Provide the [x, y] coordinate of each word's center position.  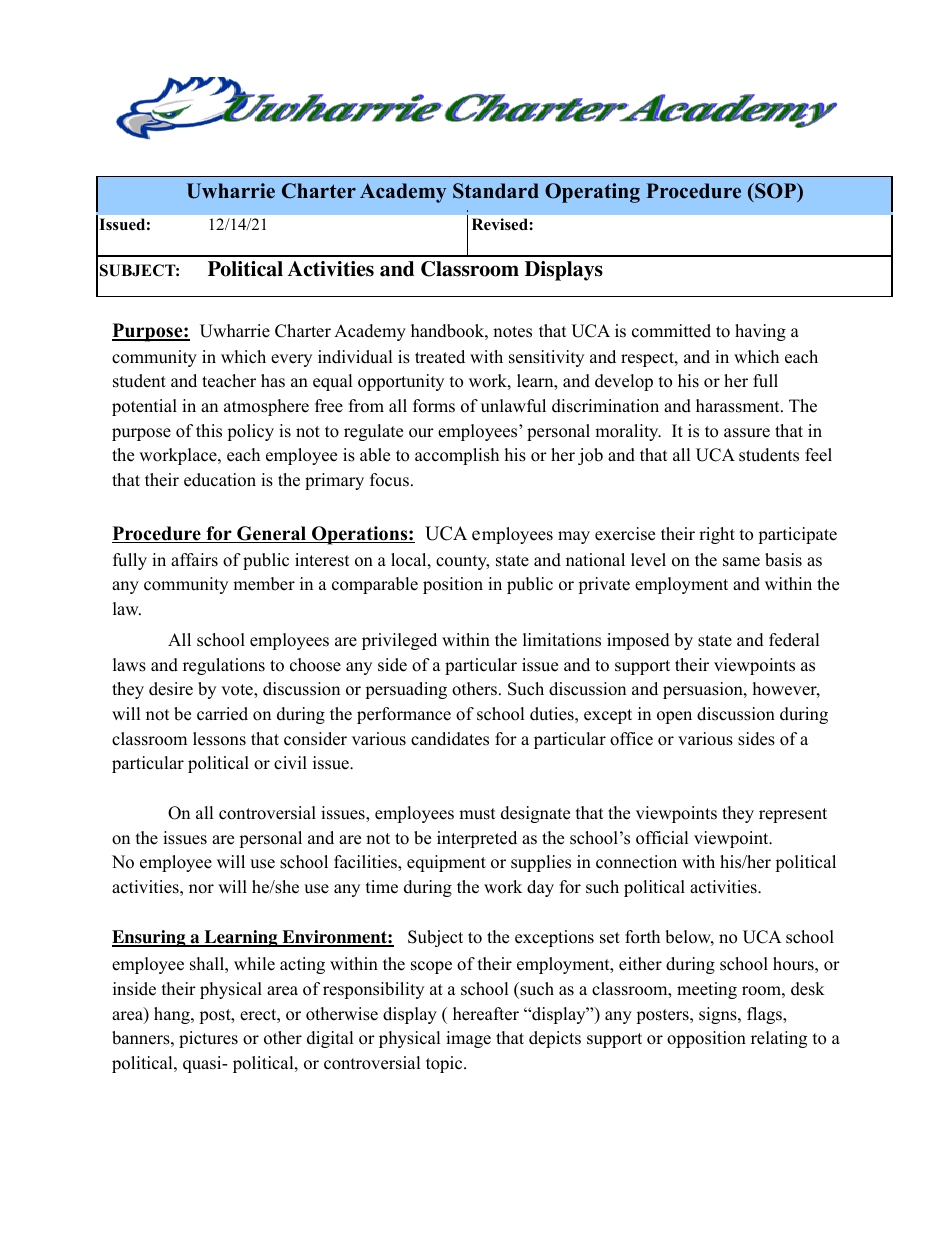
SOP [776, 192]
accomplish [457, 456]
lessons [219, 739]
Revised [501, 224]
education [220, 480]
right [717, 535]
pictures [208, 1039]
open [674, 717]
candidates [450, 739]
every [291, 360]
